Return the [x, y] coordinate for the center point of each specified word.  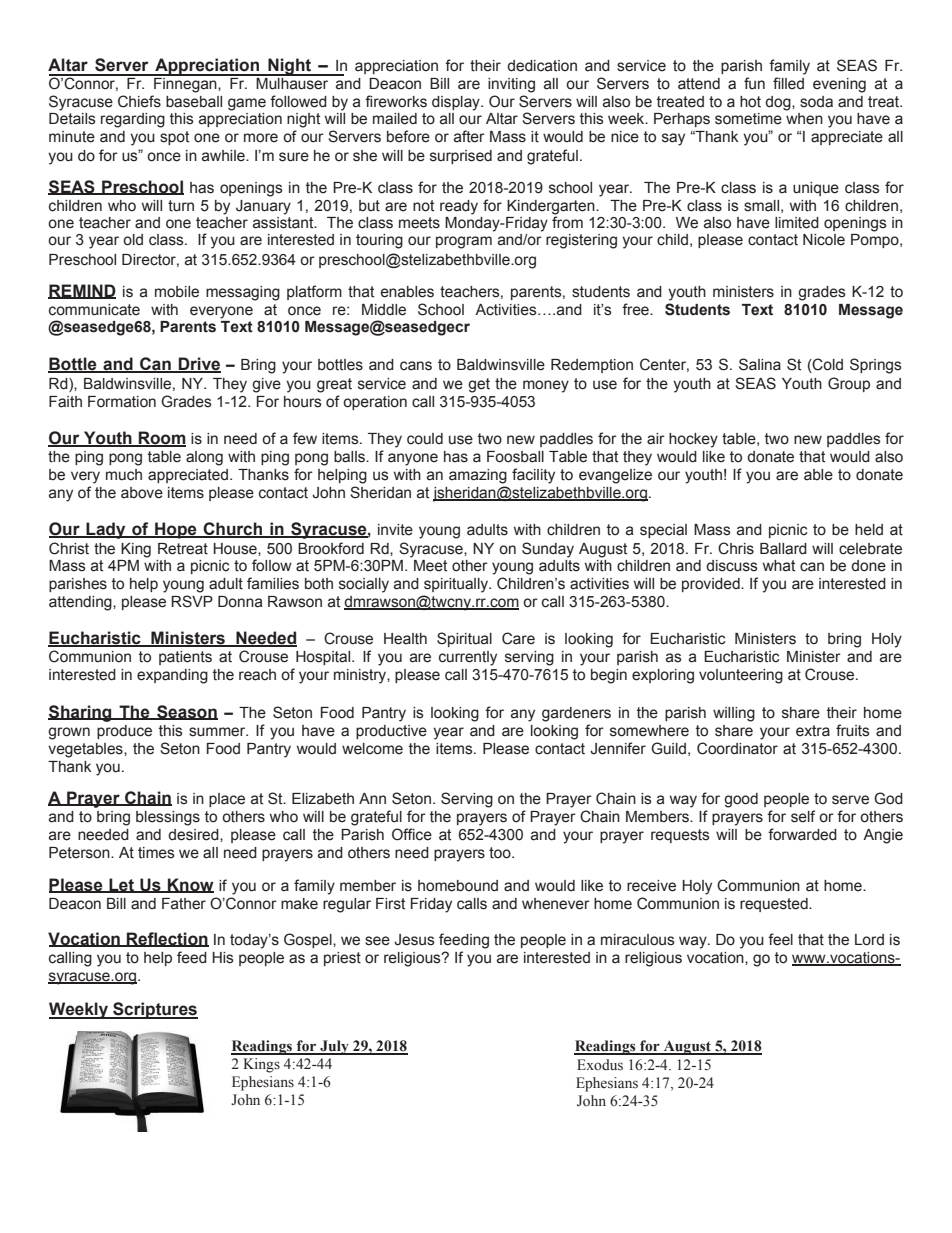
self [803, 816]
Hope [176, 530]
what [779, 566]
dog [779, 103]
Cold [827, 365]
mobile [177, 292]
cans [416, 366]
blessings [168, 818]
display [457, 103]
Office [412, 834]
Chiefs [139, 101]
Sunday [548, 550]
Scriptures [154, 1010]
